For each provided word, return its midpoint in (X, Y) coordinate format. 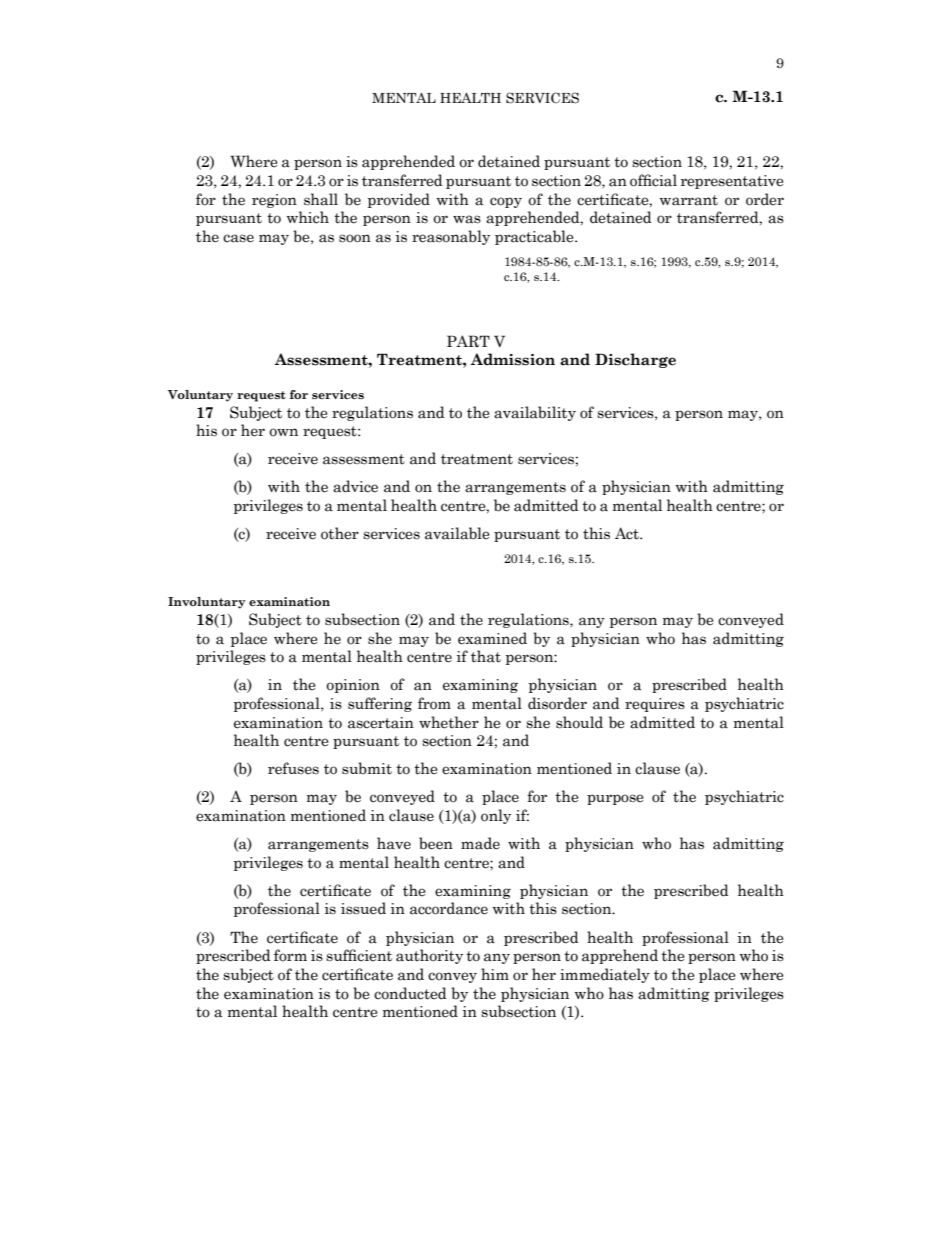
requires (655, 705)
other (340, 533)
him (495, 974)
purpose (615, 799)
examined (492, 638)
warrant (689, 200)
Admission (512, 359)
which (308, 217)
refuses (293, 768)
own (283, 432)
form (290, 955)
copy (506, 202)
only (496, 816)
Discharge (635, 360)
